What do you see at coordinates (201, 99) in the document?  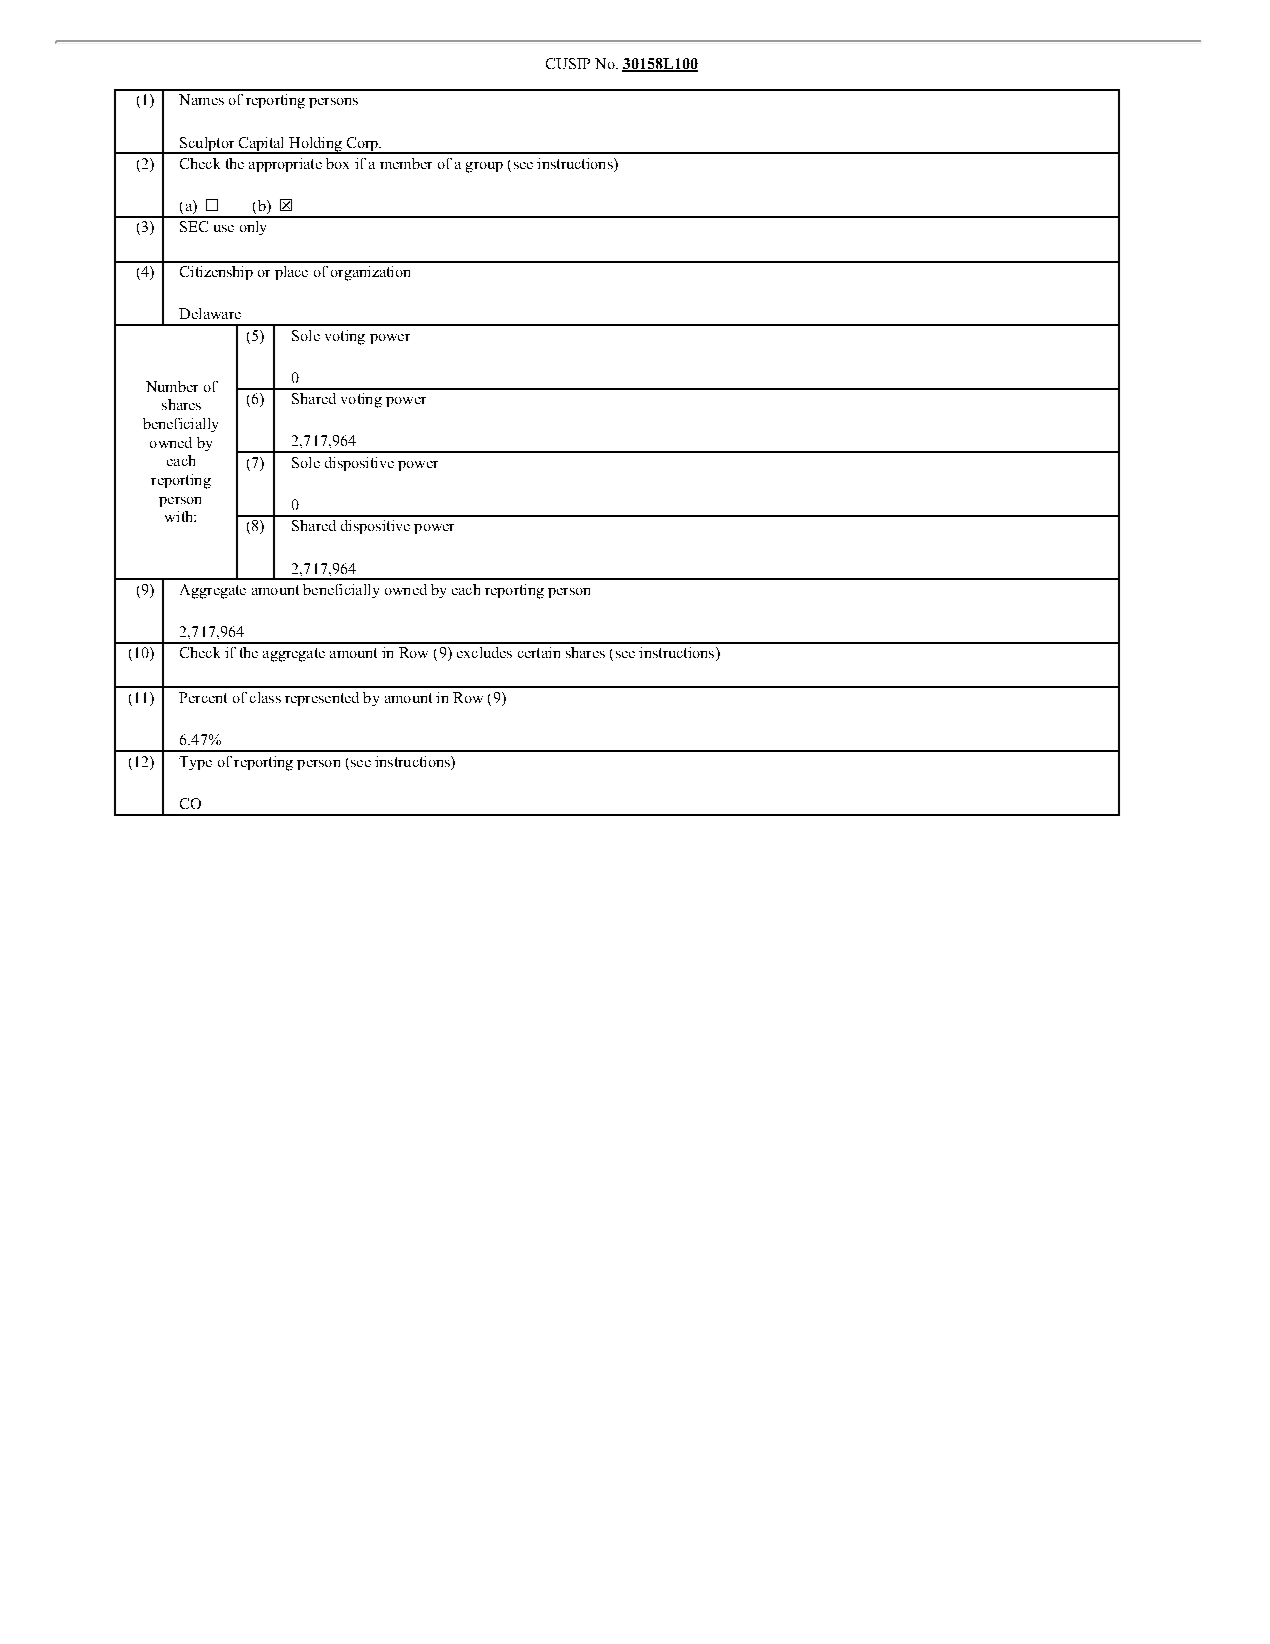 I see `Names` at bounding box center [201, 99].
